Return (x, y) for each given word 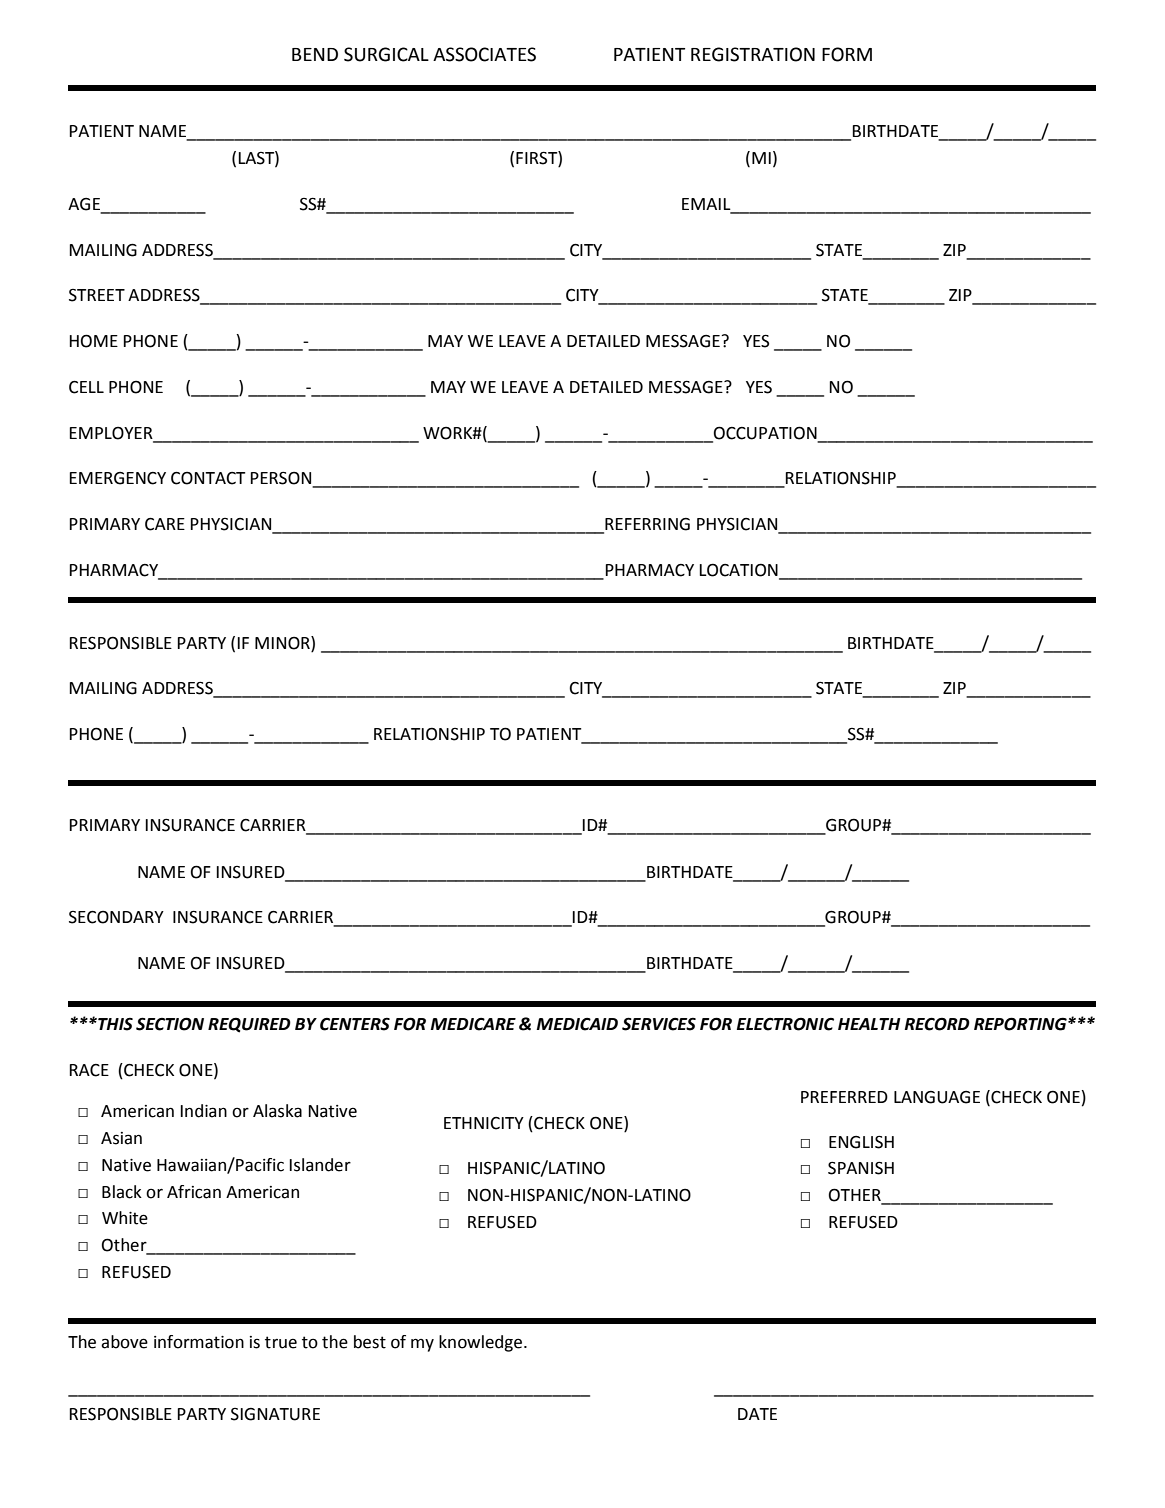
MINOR (283, 643)
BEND (315, 54)
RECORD (937, 1024)
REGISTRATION (753, 54)
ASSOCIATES (484, 54)
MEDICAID (577, 1024)
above (124, 1342)
